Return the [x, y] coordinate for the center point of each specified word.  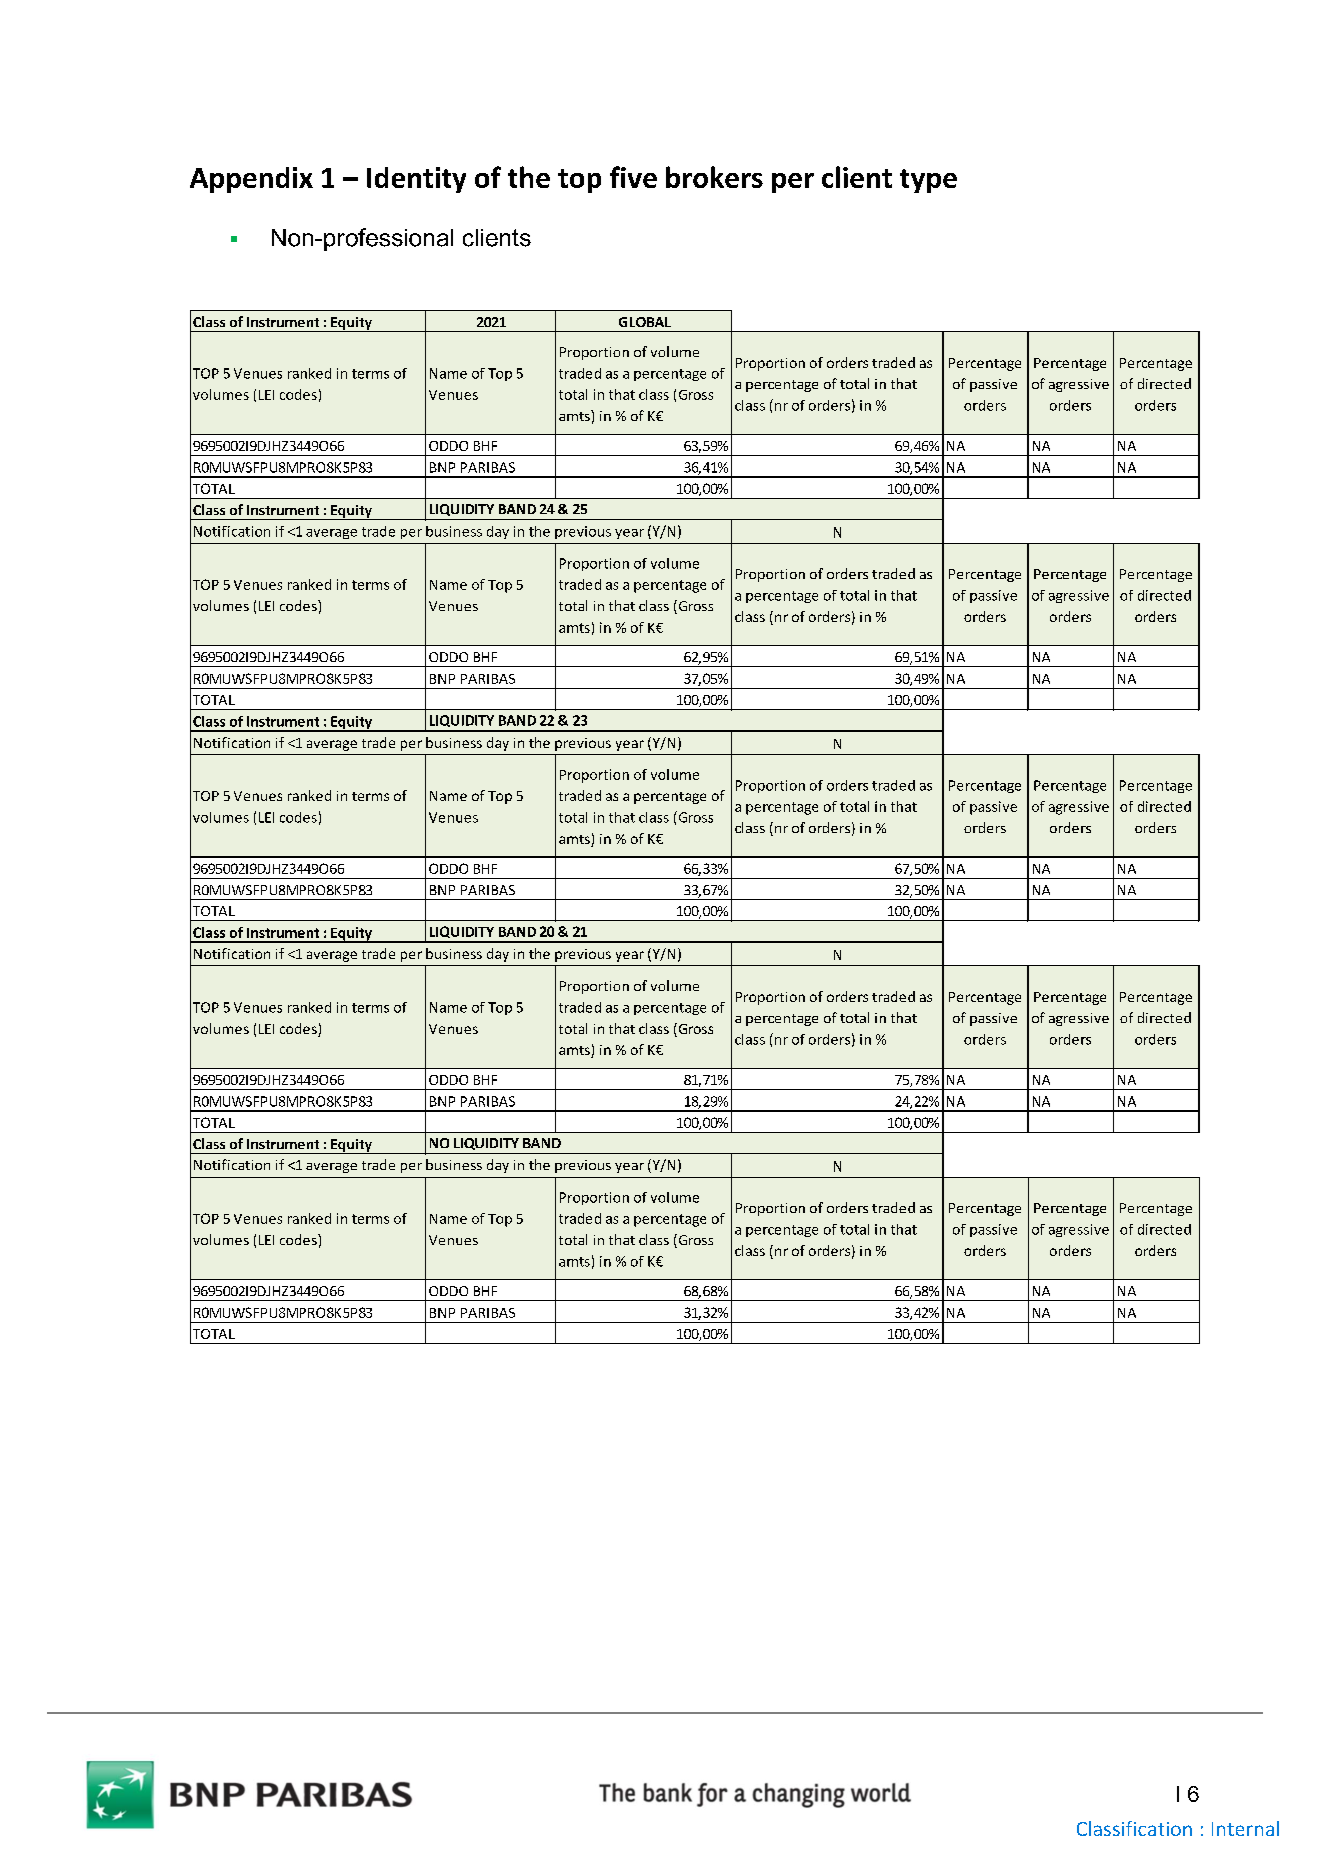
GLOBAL [645, 322]
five [633, 177]
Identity [416, 180]
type [928, 181]
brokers [714, 177]
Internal [1245, 1828]
